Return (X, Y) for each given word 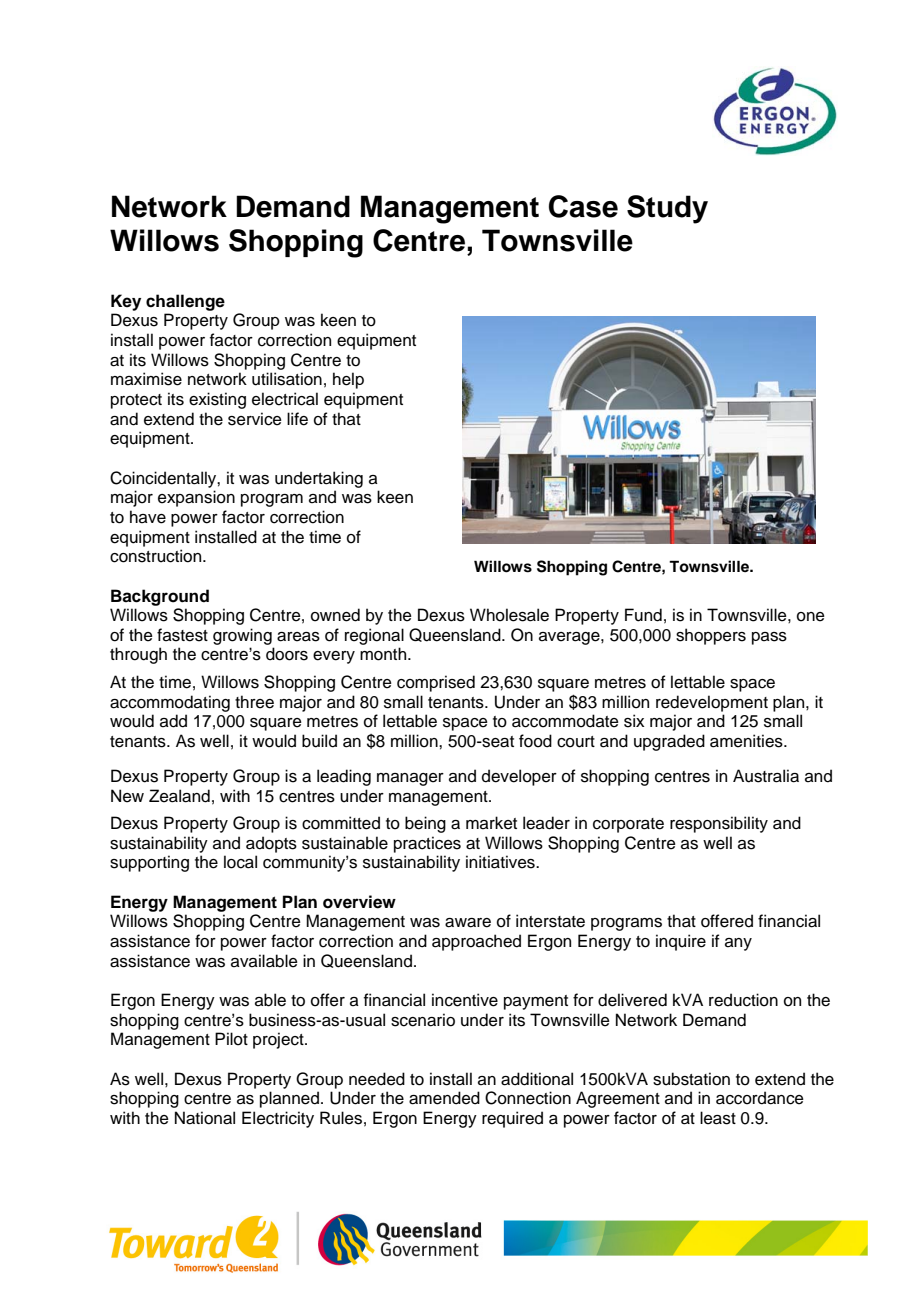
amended (444, 1098)
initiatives (501, 862)
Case (583, 206)
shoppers (711, 636)
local (240, 862)
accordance (760, 1098)
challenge (185, 302)
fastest (182, 635)
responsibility (719, 824)
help (348, 380)
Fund (643, 615)
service (255, 419)
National (205, 1118)
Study (667, 209)
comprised (436, 683)
